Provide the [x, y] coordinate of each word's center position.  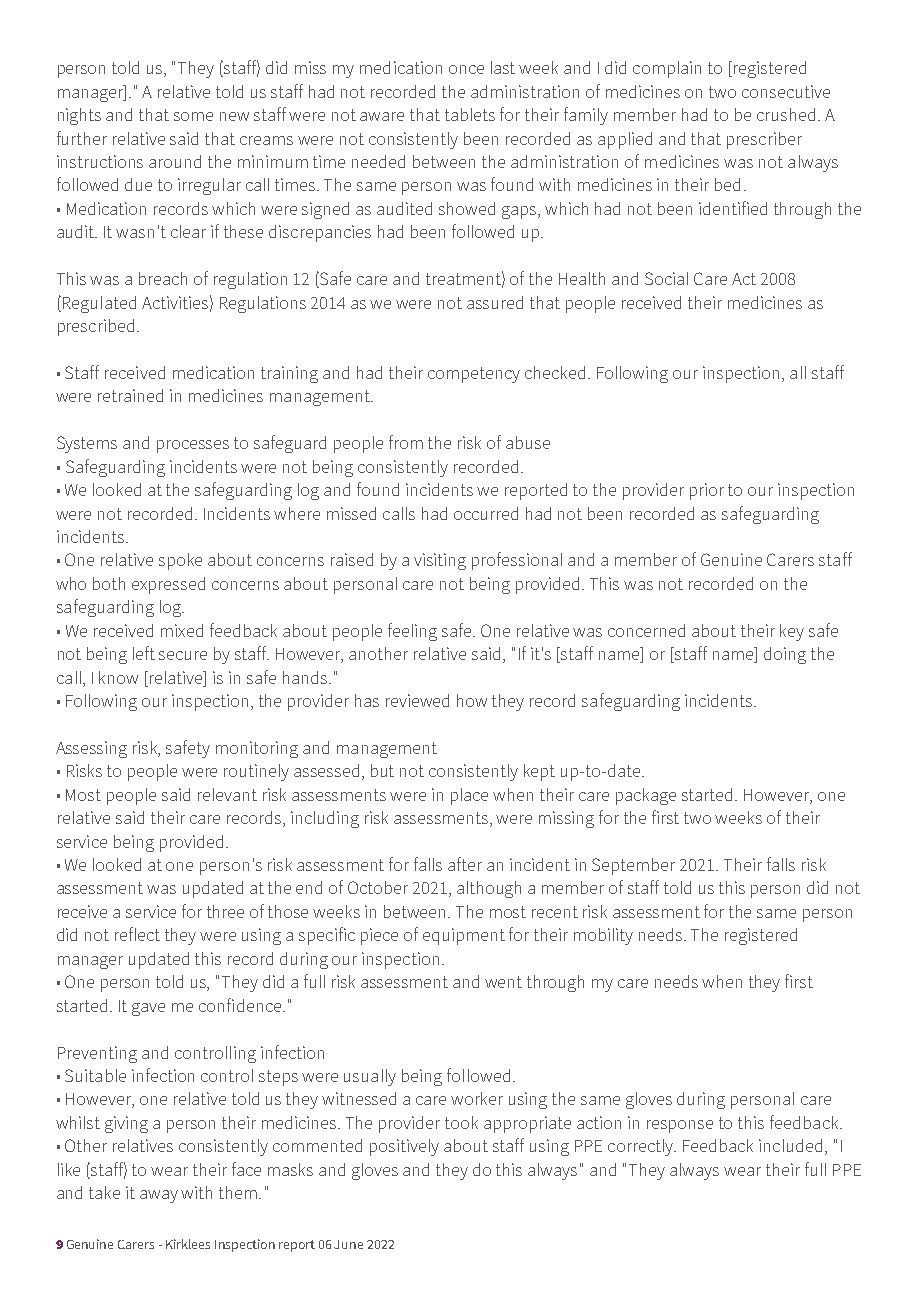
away [159, 1196]
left [144, 653]
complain [667, 69]
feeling [412, 632]
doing [785, 655]
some [193, 116]
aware [382, 116]
